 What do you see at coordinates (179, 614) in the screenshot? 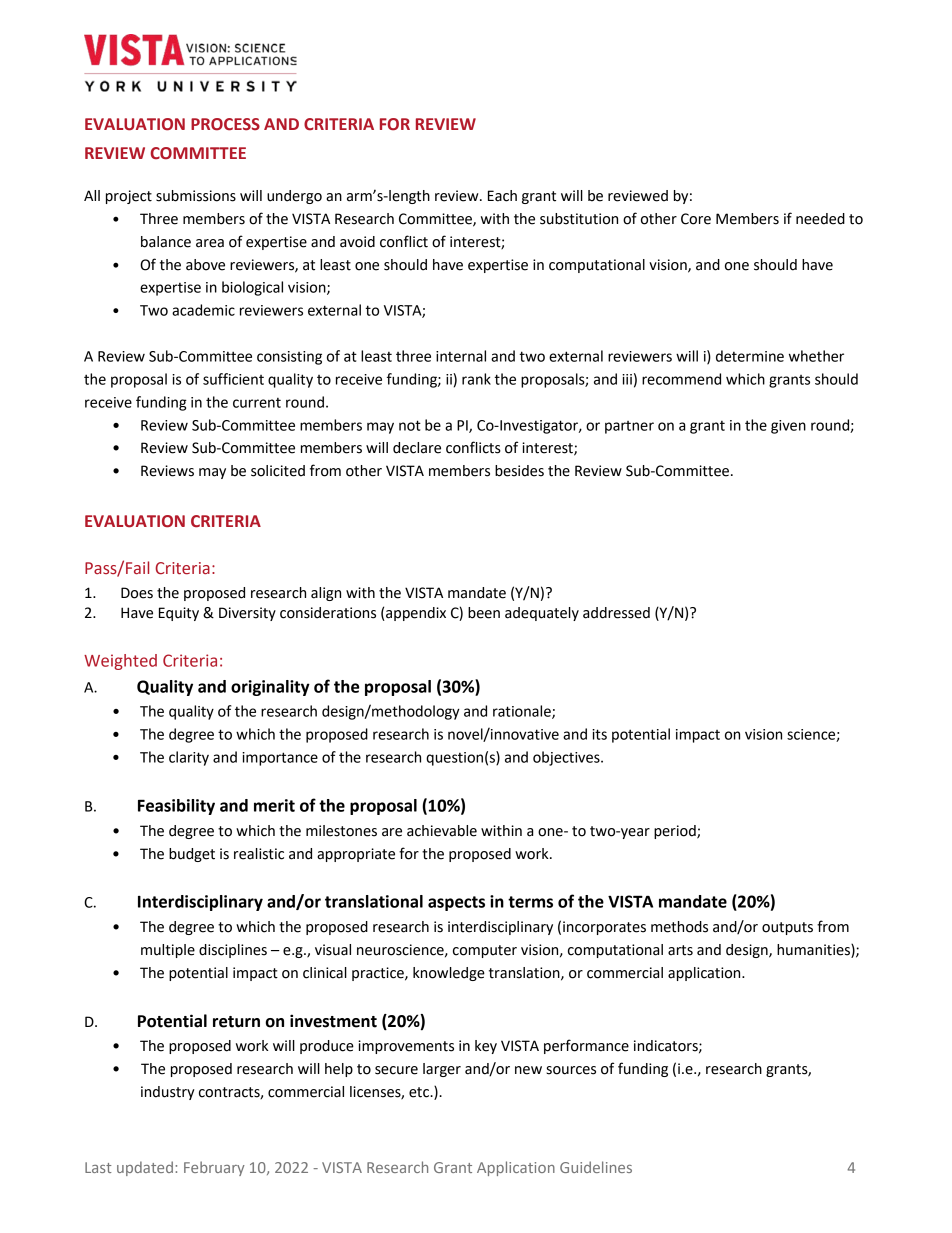
I see `Equity` at bounding box center [179, 614].
